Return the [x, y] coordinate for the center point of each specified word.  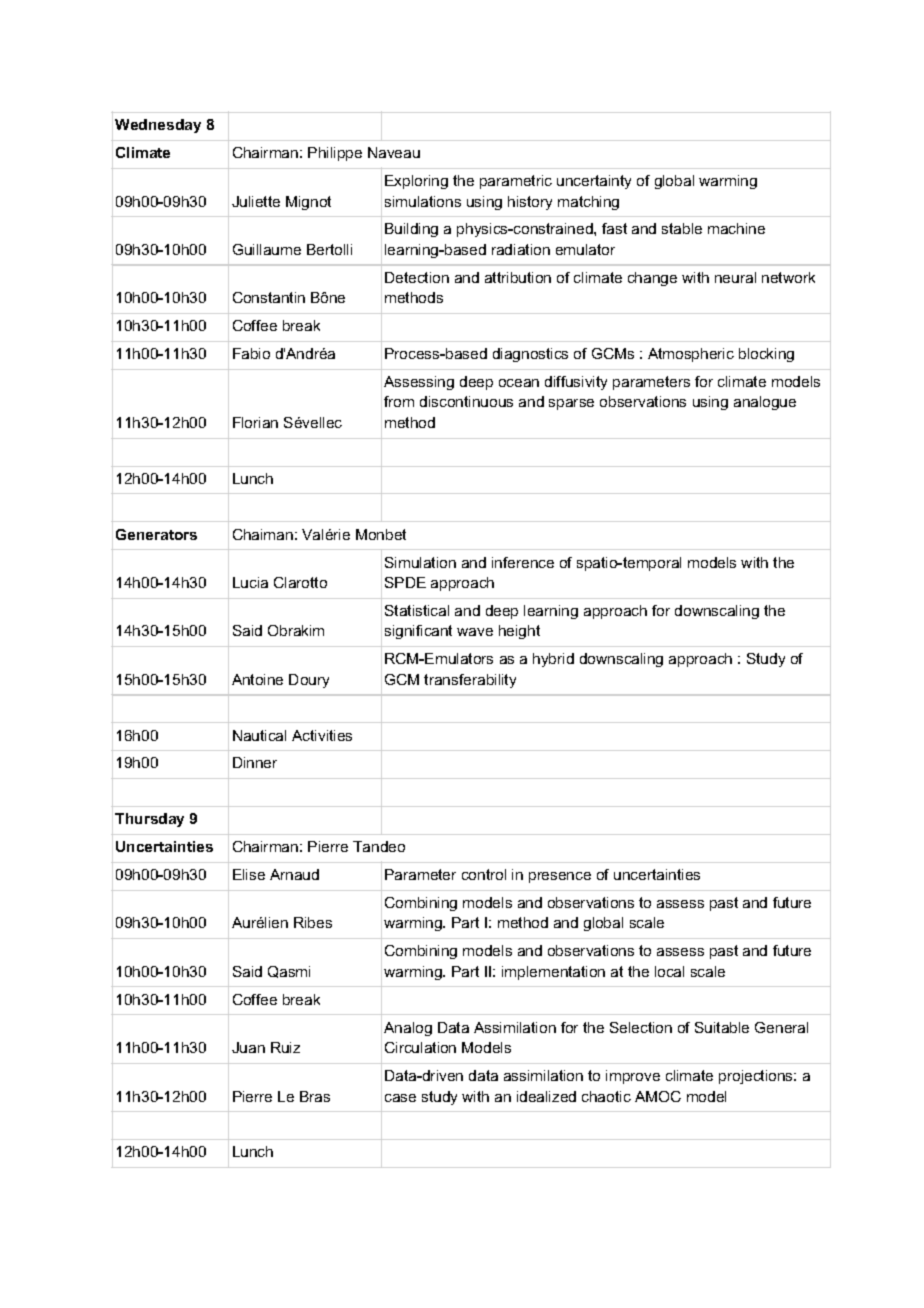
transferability [470, 681]
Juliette [256, 201]
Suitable [722, 1027]
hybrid [553, 660]
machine [736, 228]
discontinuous [466, 401]
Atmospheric [691, 355]
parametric [516, 182]
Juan [248, 1047]
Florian [255, 422]
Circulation [420, 1047]
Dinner [255, 762]
